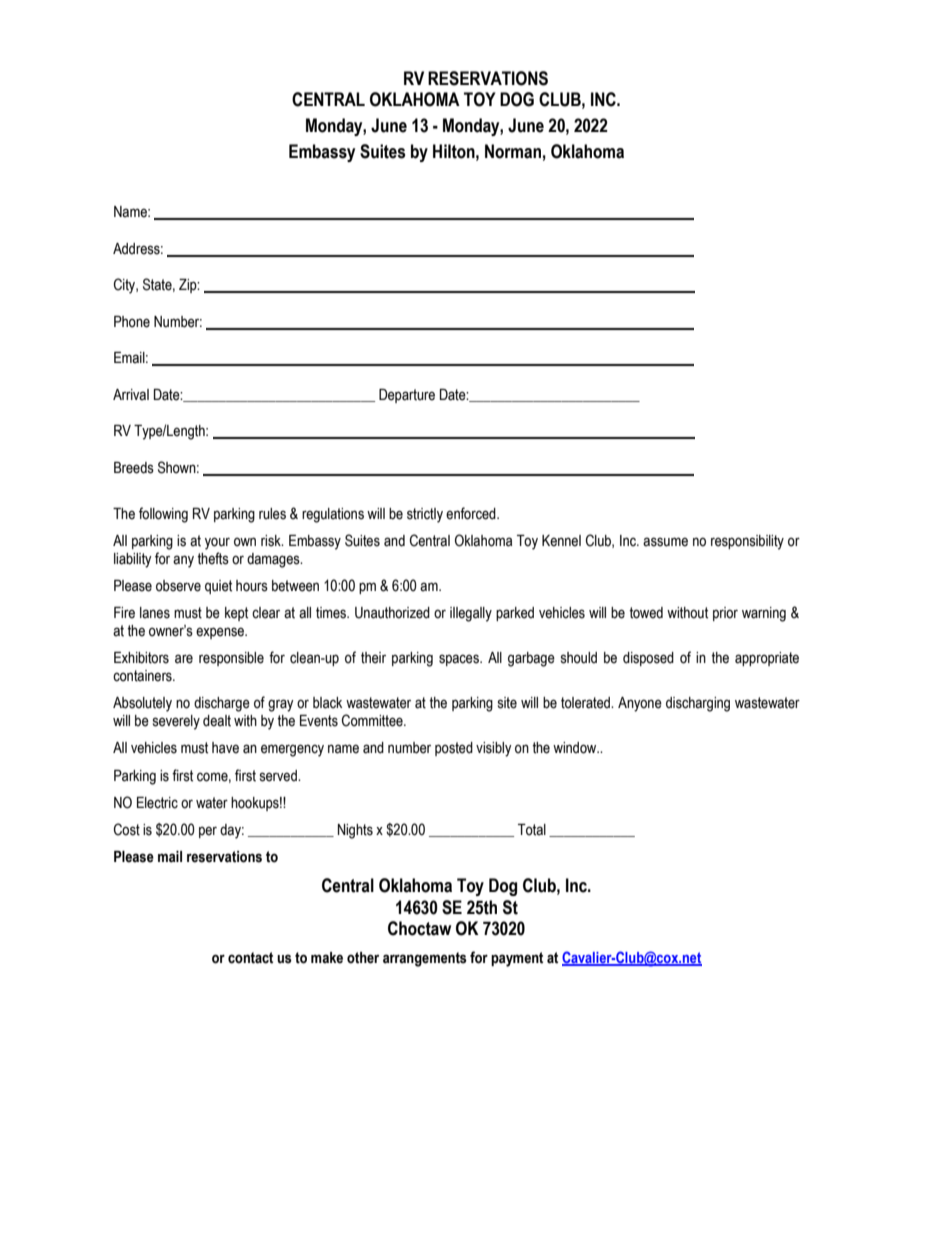 The height and width of the page is (1233, 952). I want to click on Phone, so click(132, 322).
